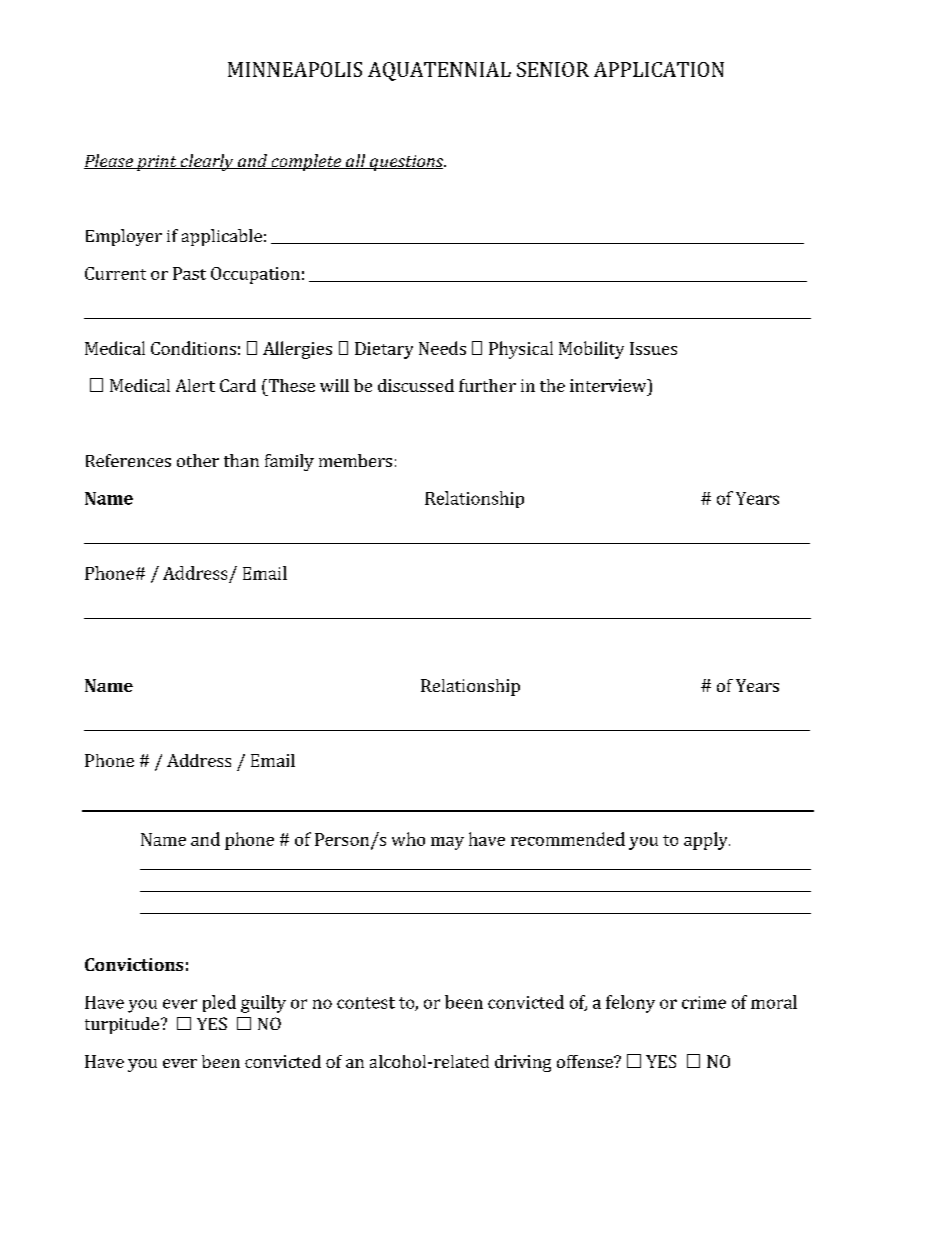 The width and height of the screenshot is (952, 1233). Describe the element at coordinates (609, 385) in the screenshot. I see `interview` at that location.
